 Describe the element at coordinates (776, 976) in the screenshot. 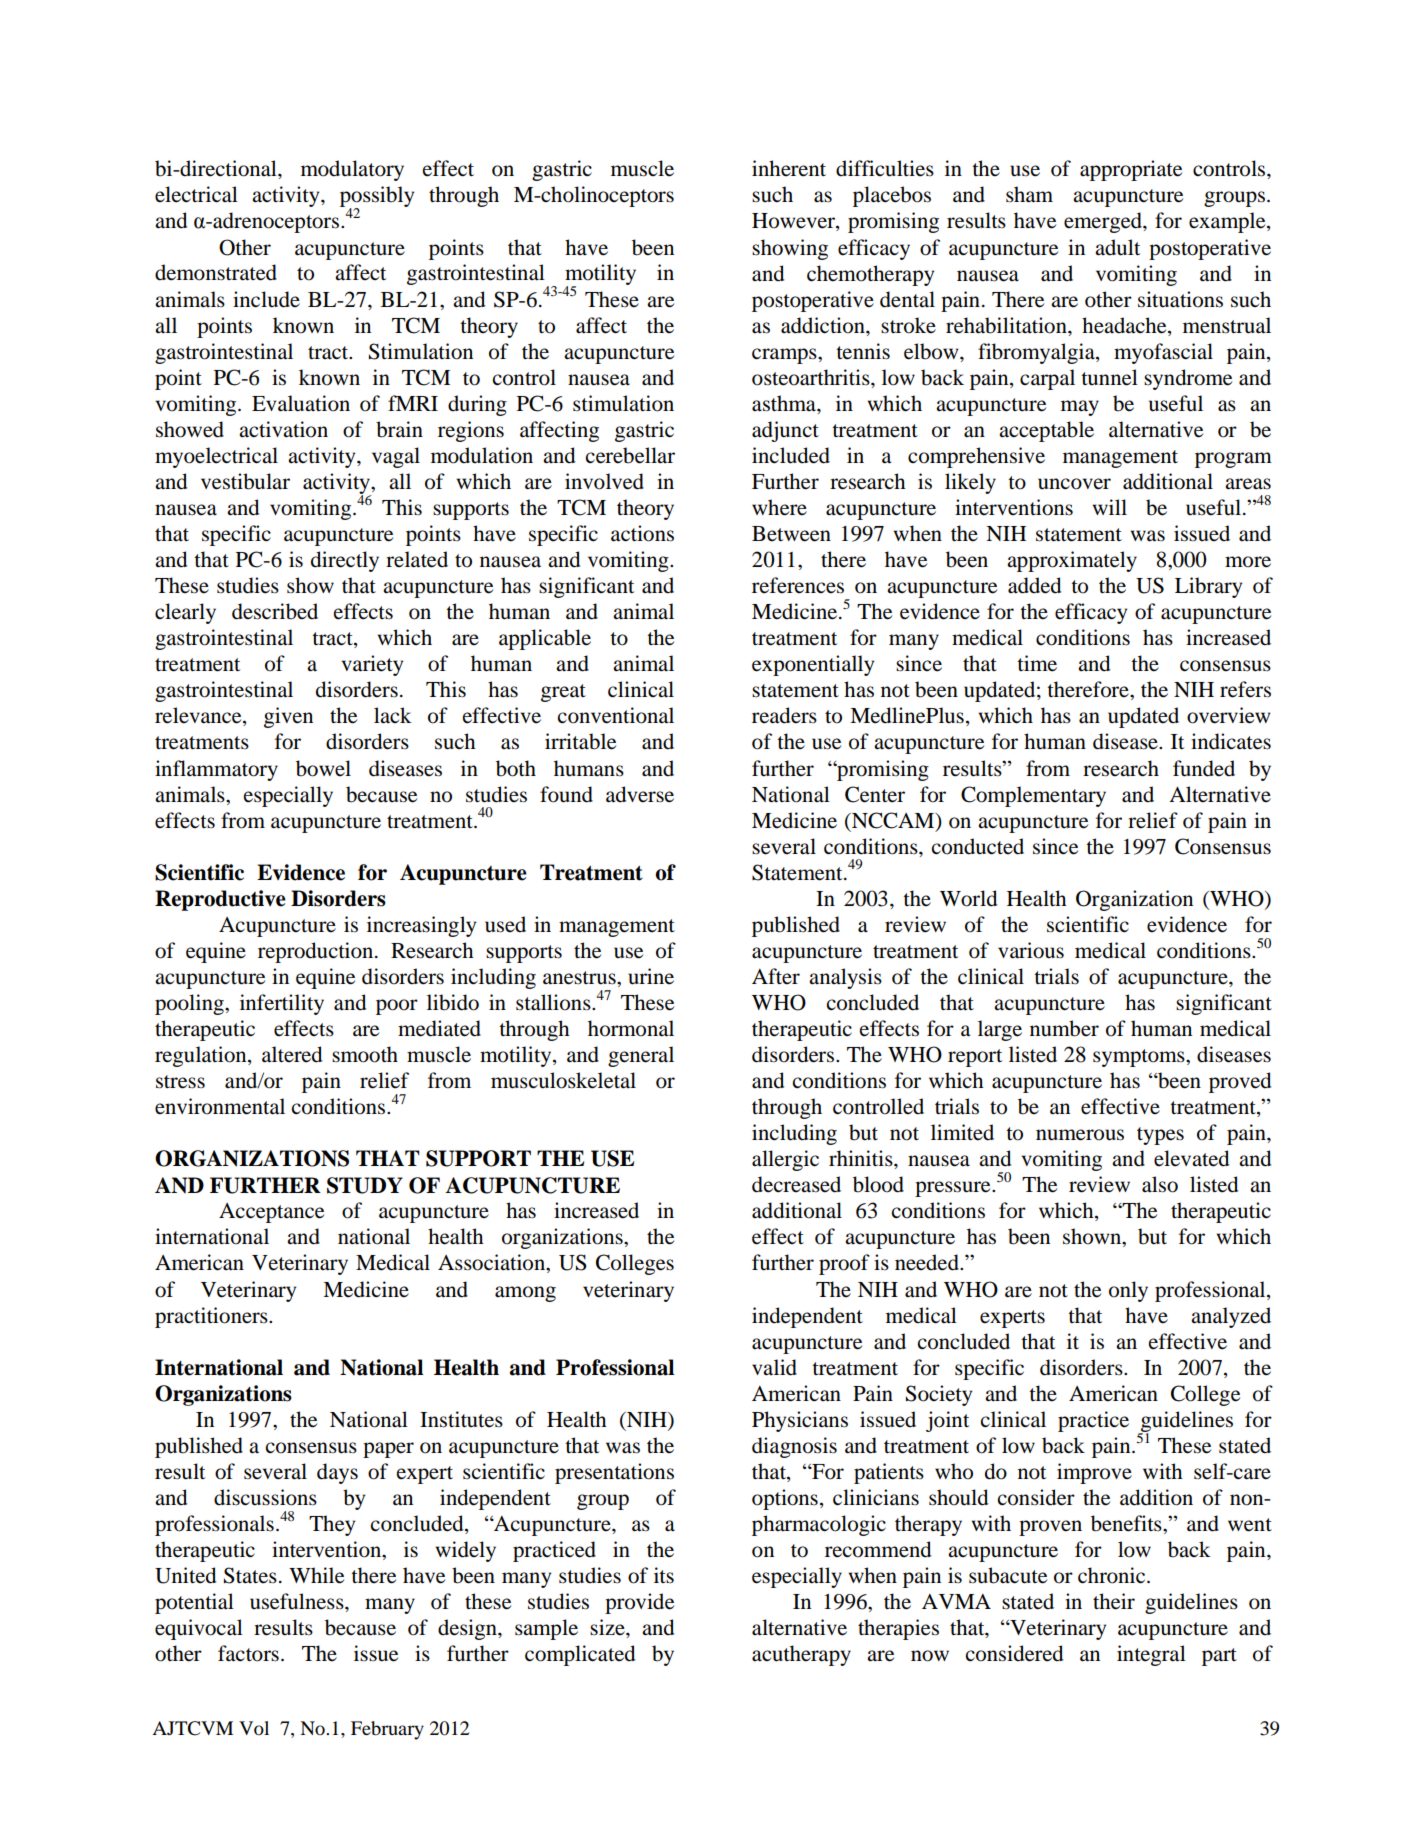

I see `After` at that location.
